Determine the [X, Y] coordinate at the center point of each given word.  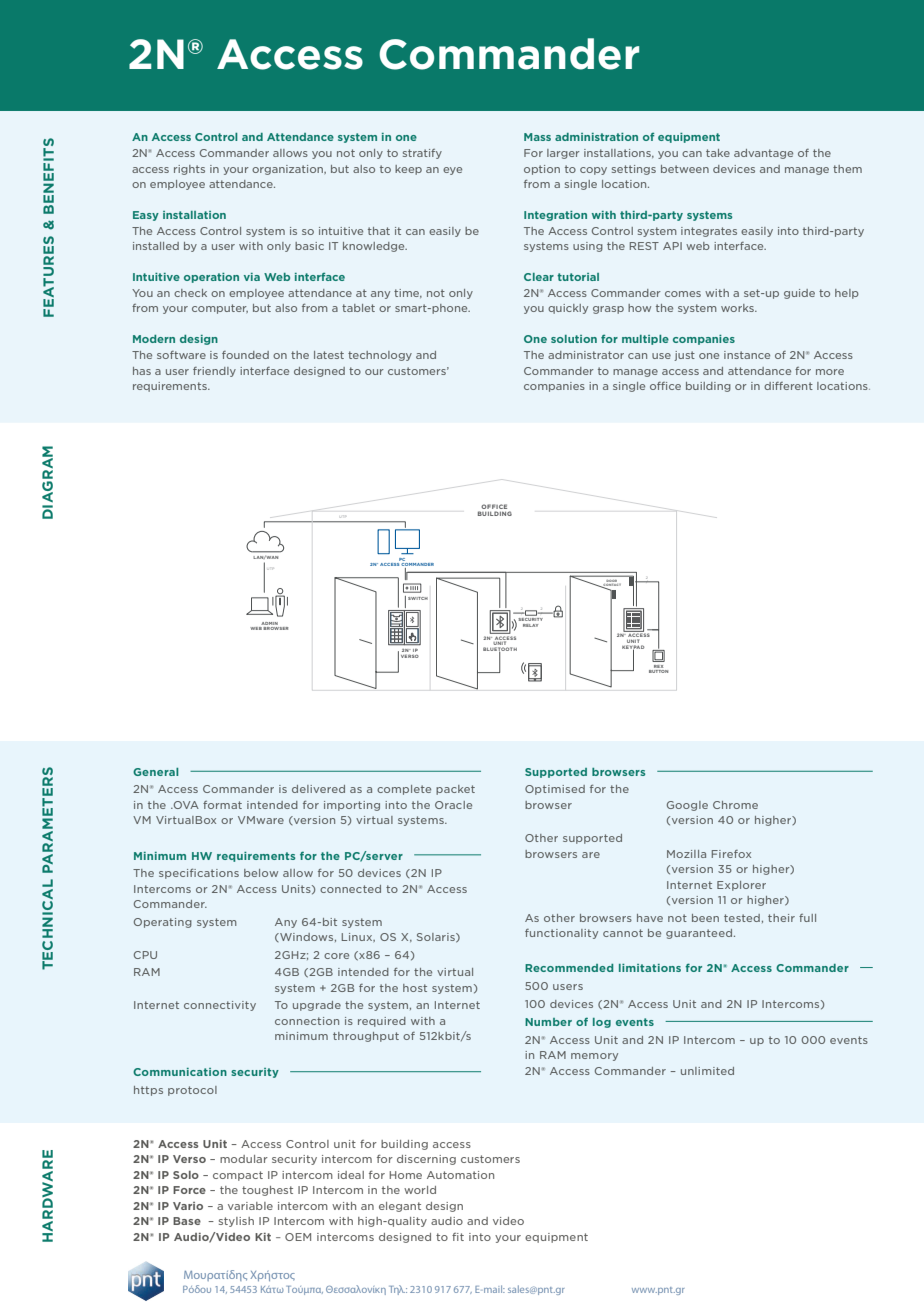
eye [452, 171]
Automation [460, 1175]
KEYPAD [633, 648]
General [156, 772]
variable [250, 1206]
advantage [763, 154]
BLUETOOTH [500, 650]
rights [189, 170]
